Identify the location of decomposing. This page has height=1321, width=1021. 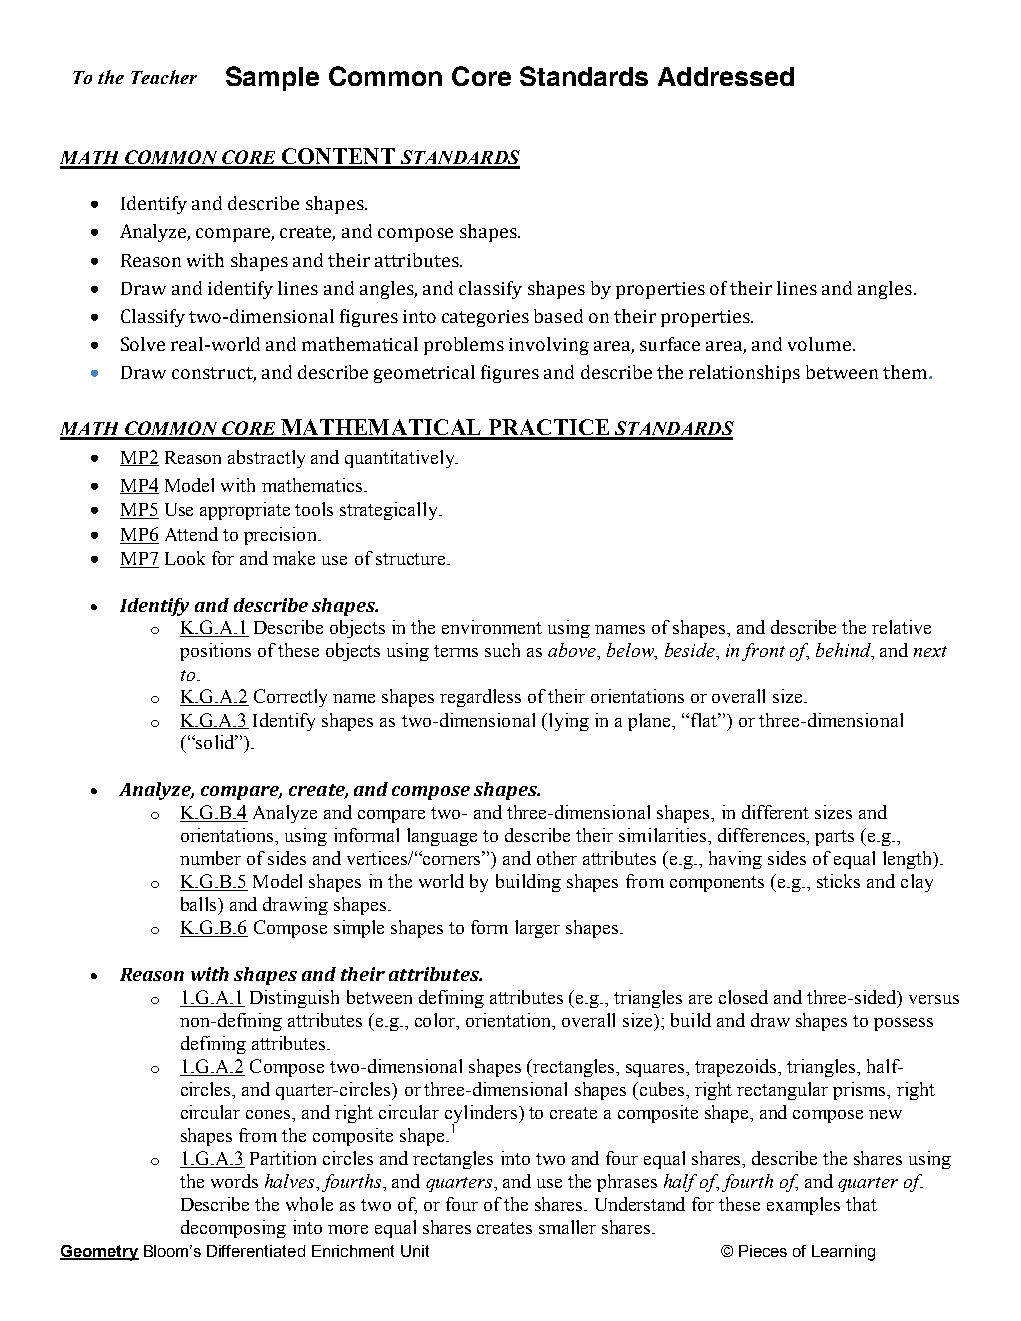
(233, 1229).
